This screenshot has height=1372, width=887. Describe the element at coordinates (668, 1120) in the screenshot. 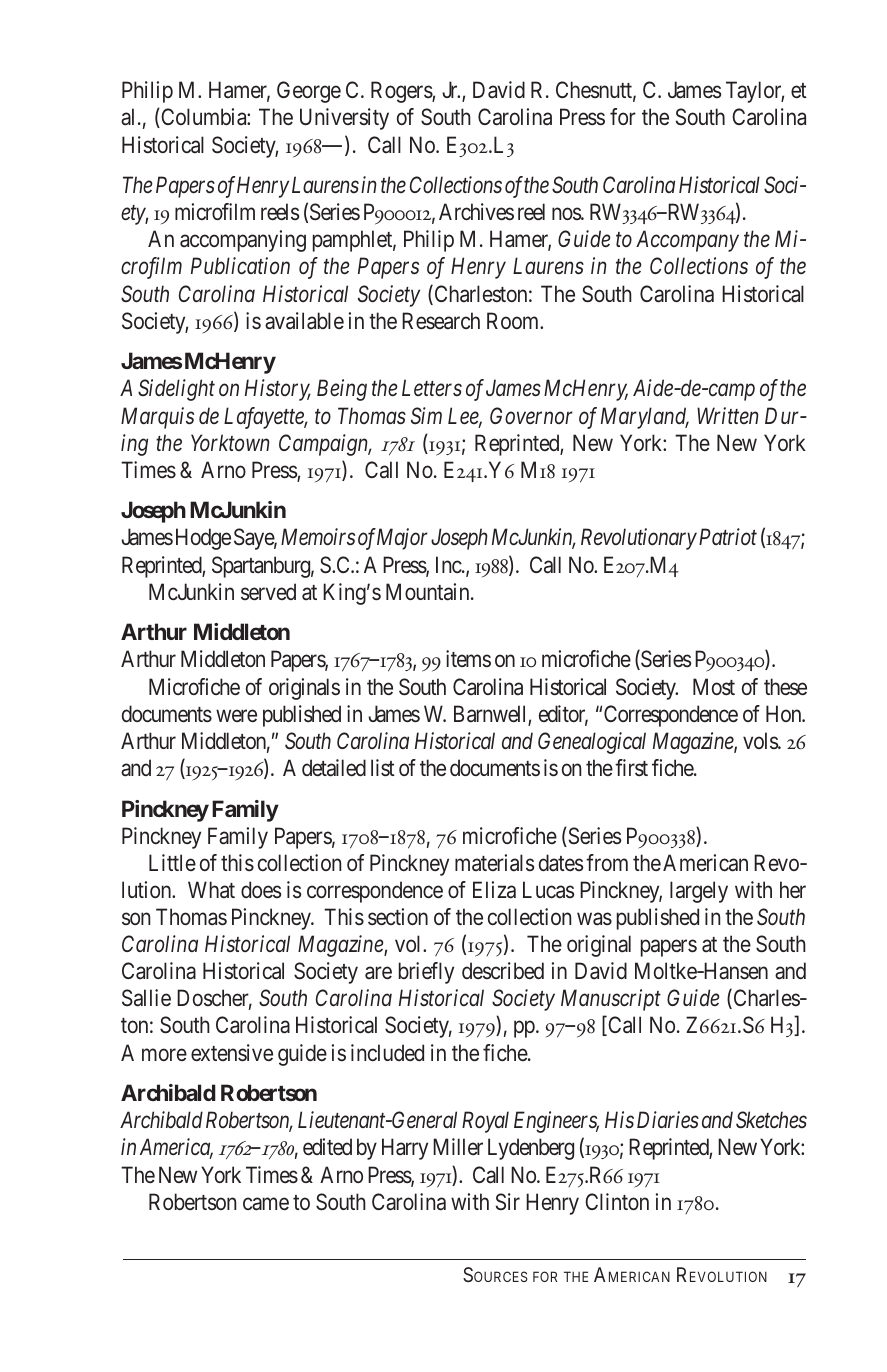

I see `Diaries` at that location.
